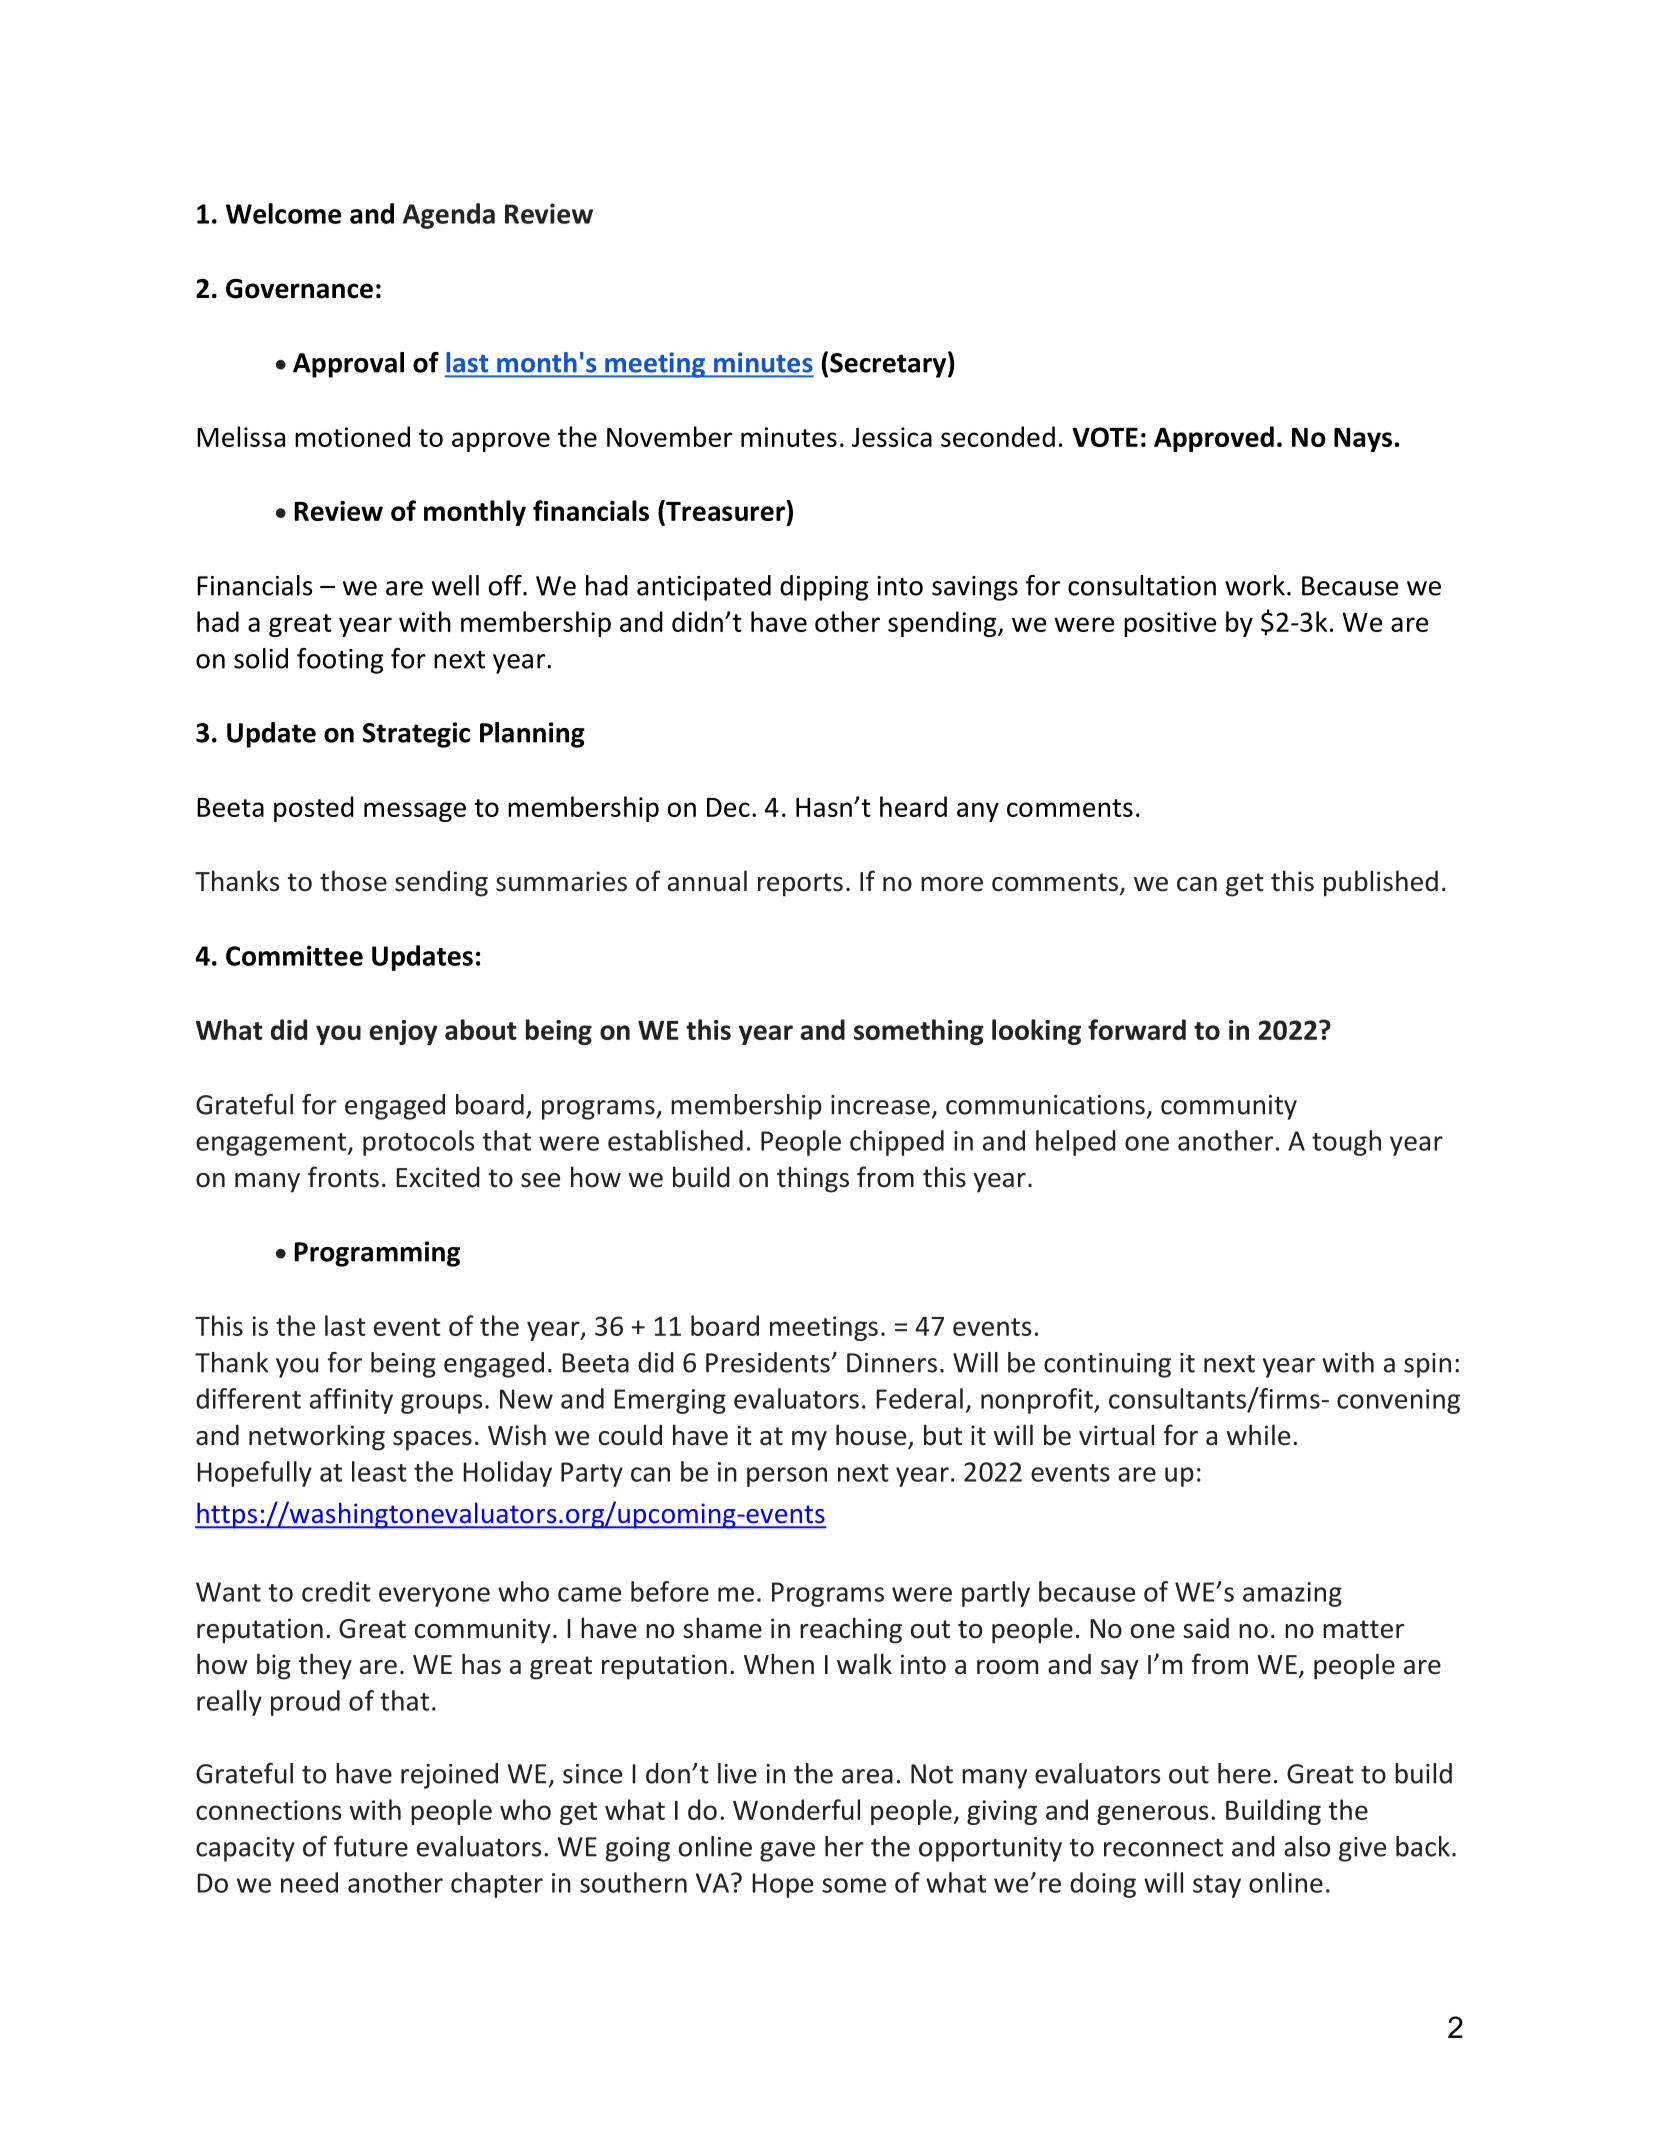  Describe the element at coordinates (787, 1477) in the screenshot. I see `person` at that location.
